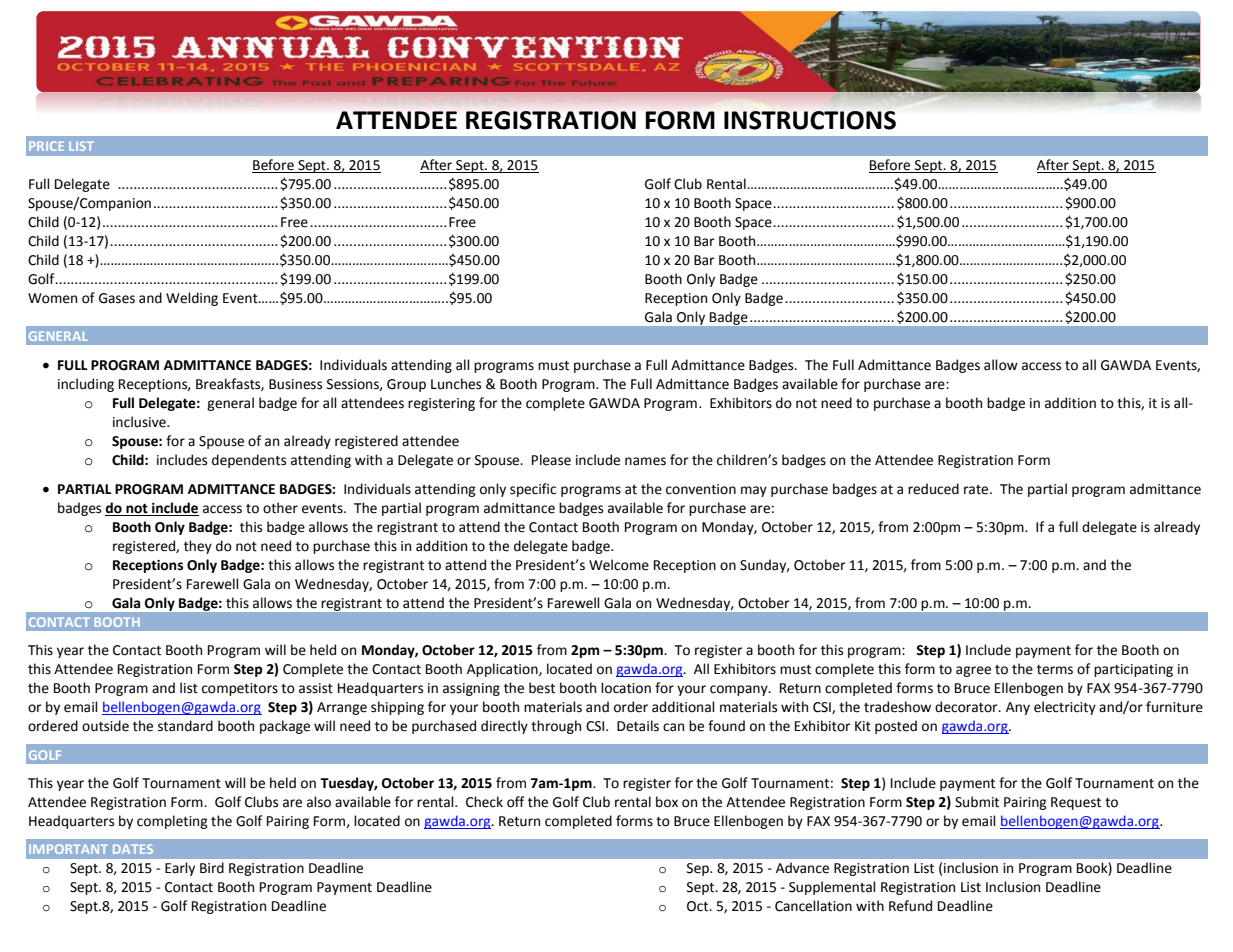 Image resolution: width=1233 pixels, height=952 pixels. Describe the element at coordinates (533, 490) in the screenshot. I see `specific` at that location.
